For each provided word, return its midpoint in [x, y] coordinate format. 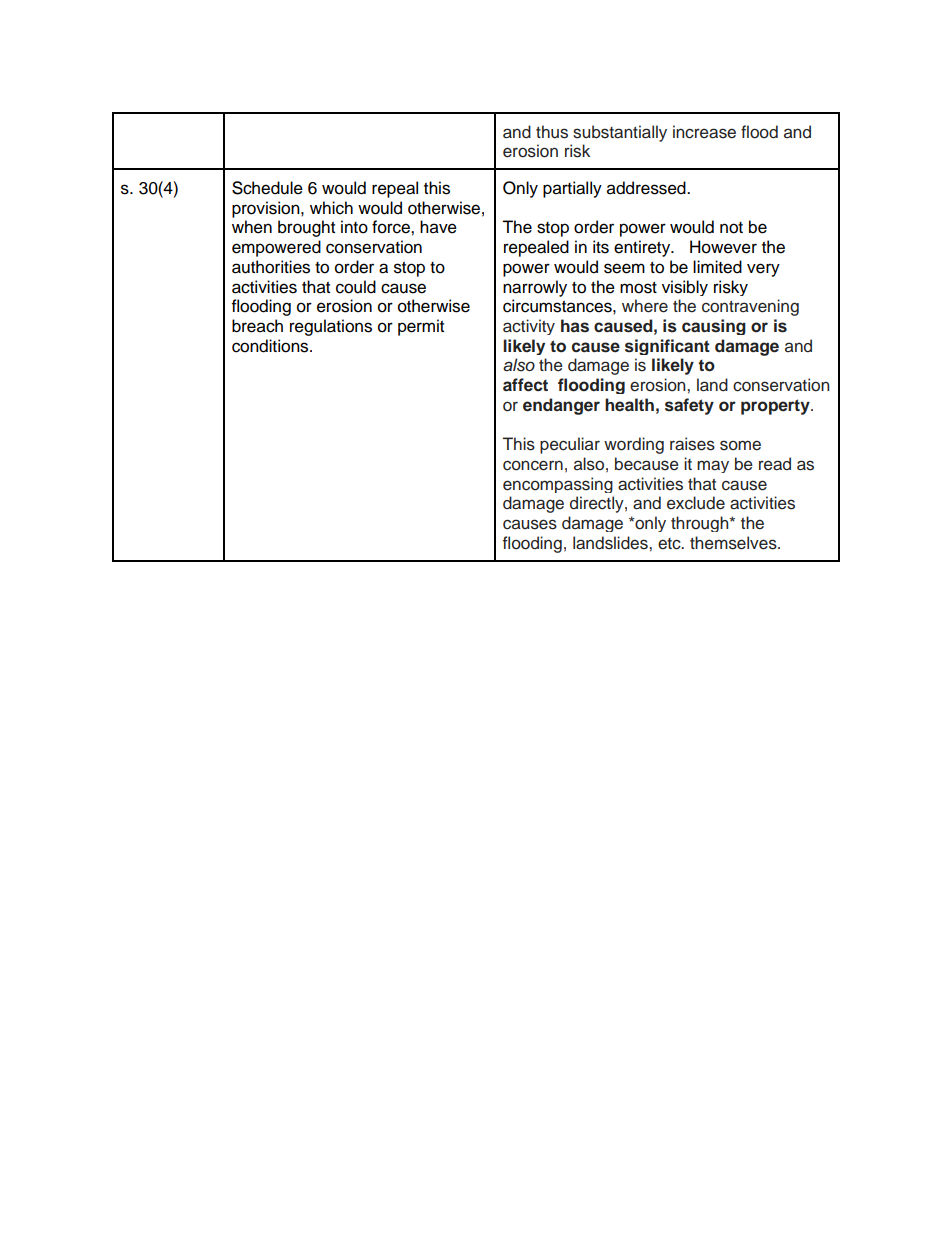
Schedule [267, 188]
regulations [331, 327]
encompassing [558, 485]
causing [714, 327]
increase [704, 132]
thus [552, 132]
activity [529, 327]
